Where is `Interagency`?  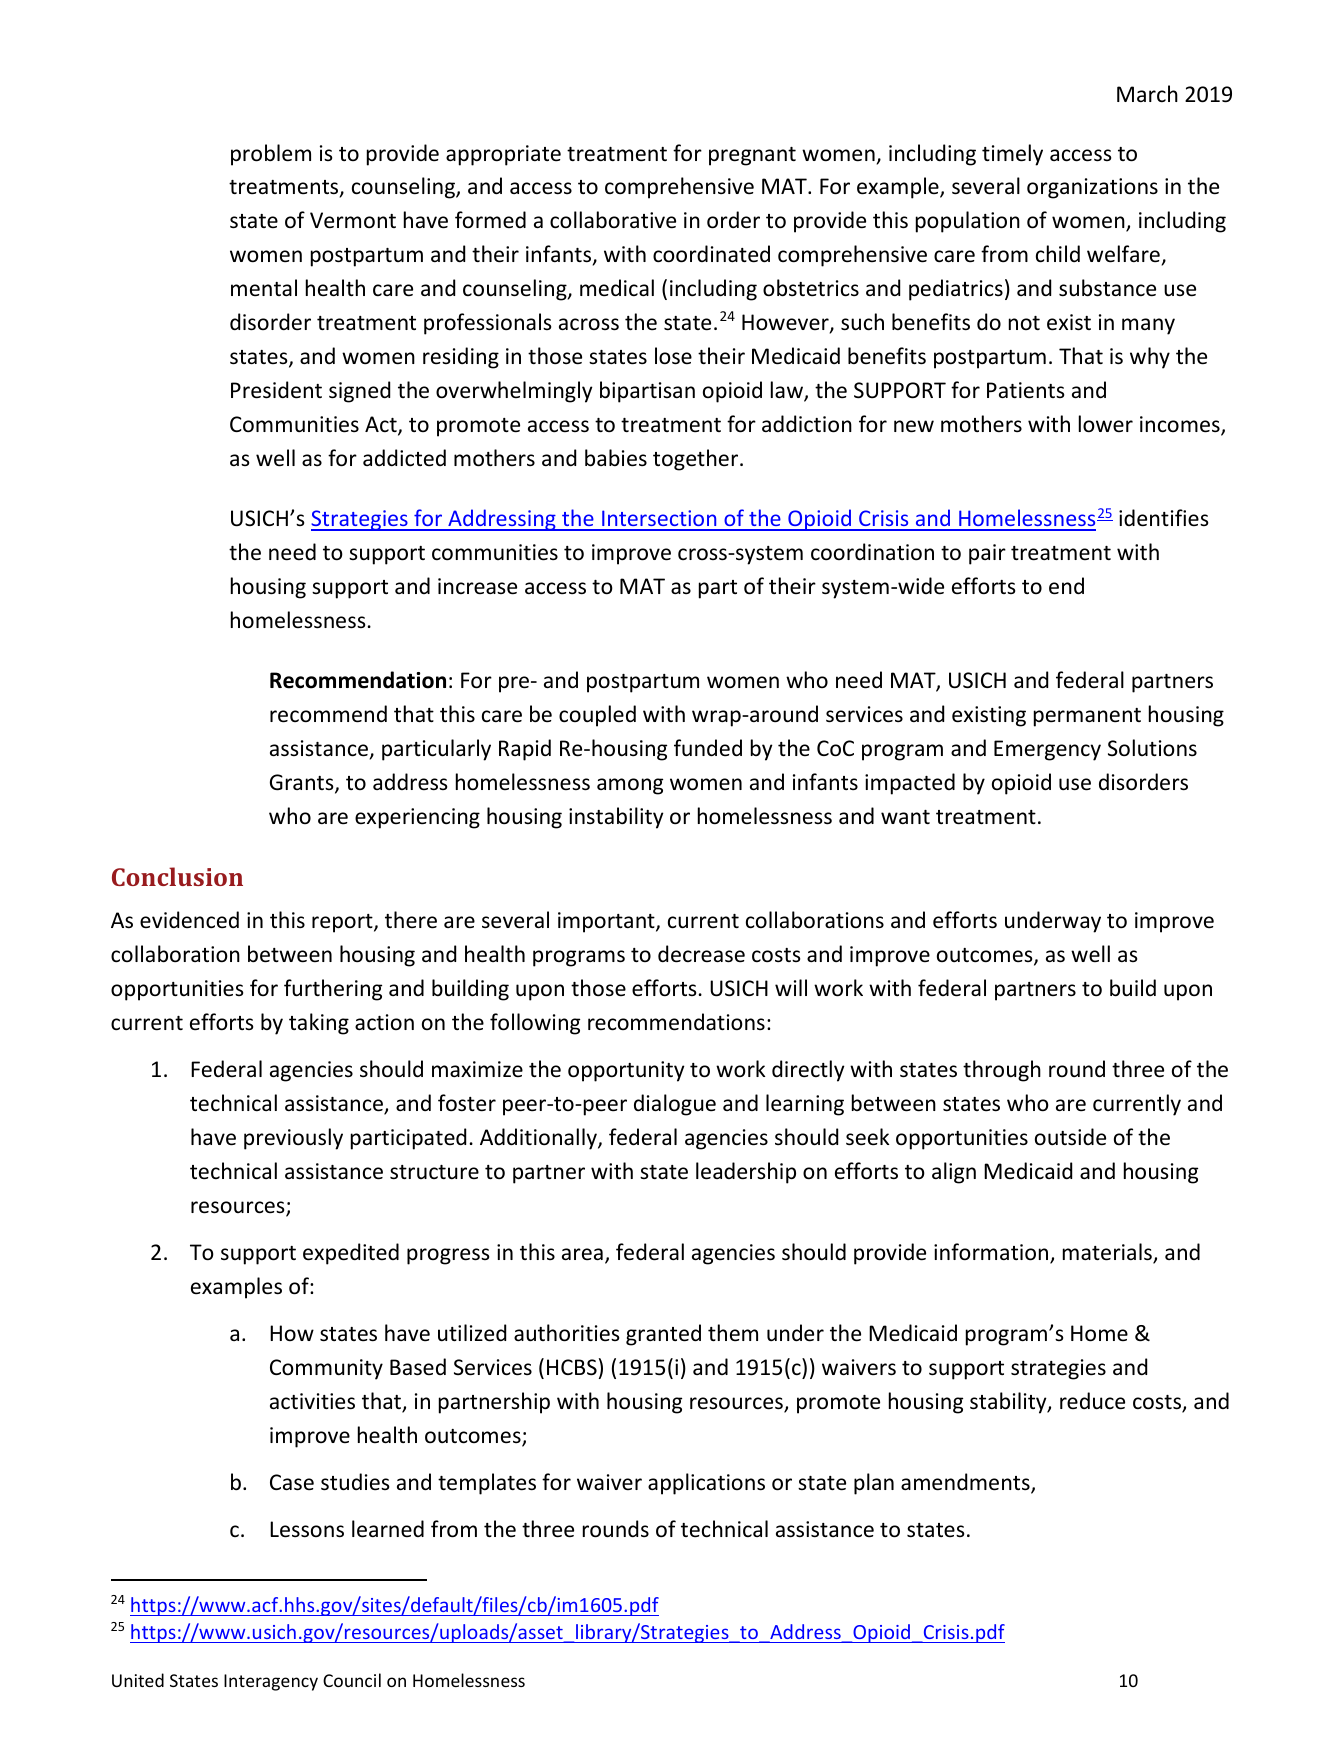 Interagency is located at coordinates (271, 1682).
